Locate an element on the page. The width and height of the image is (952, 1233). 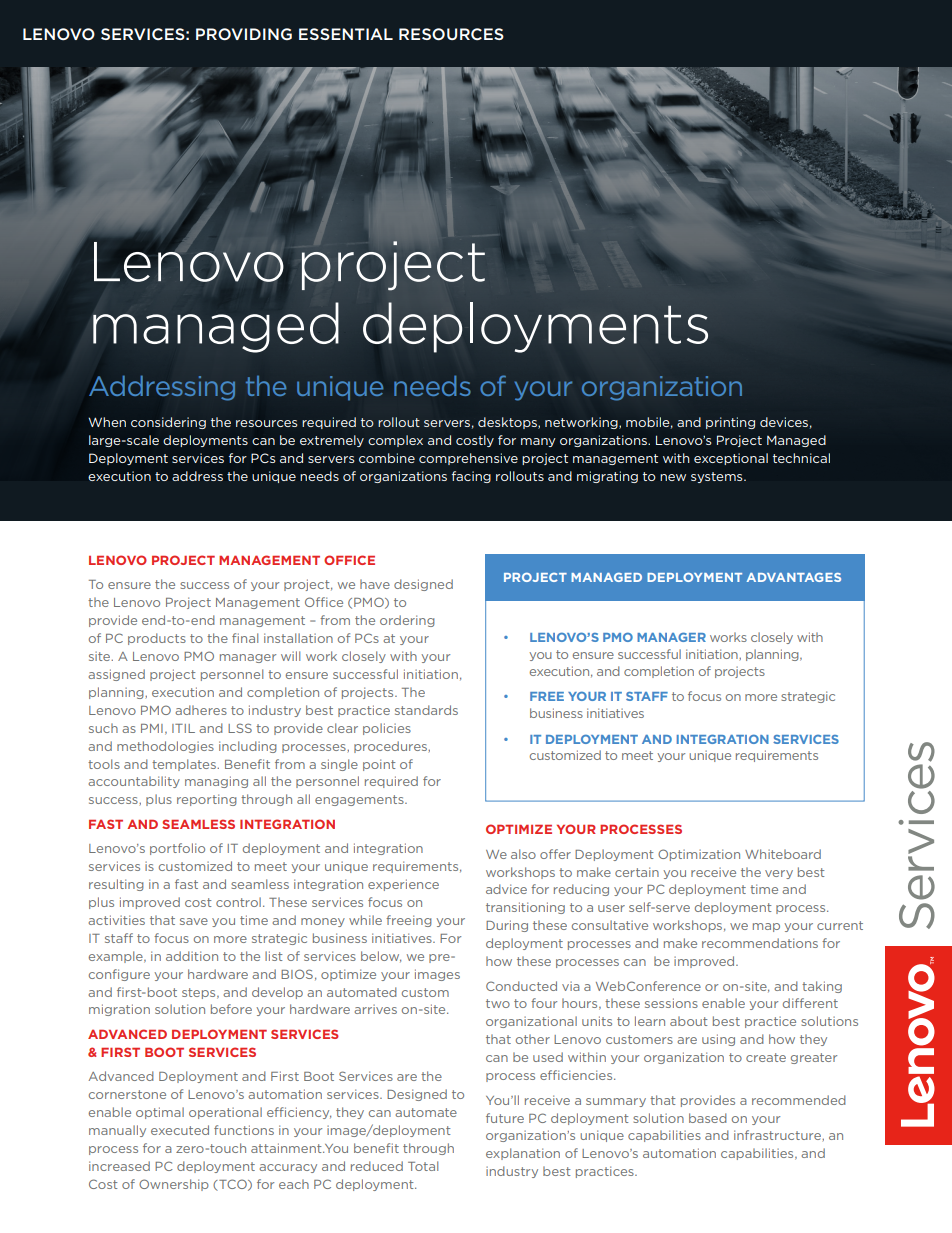
considering is located at coordinates (168, 423).
